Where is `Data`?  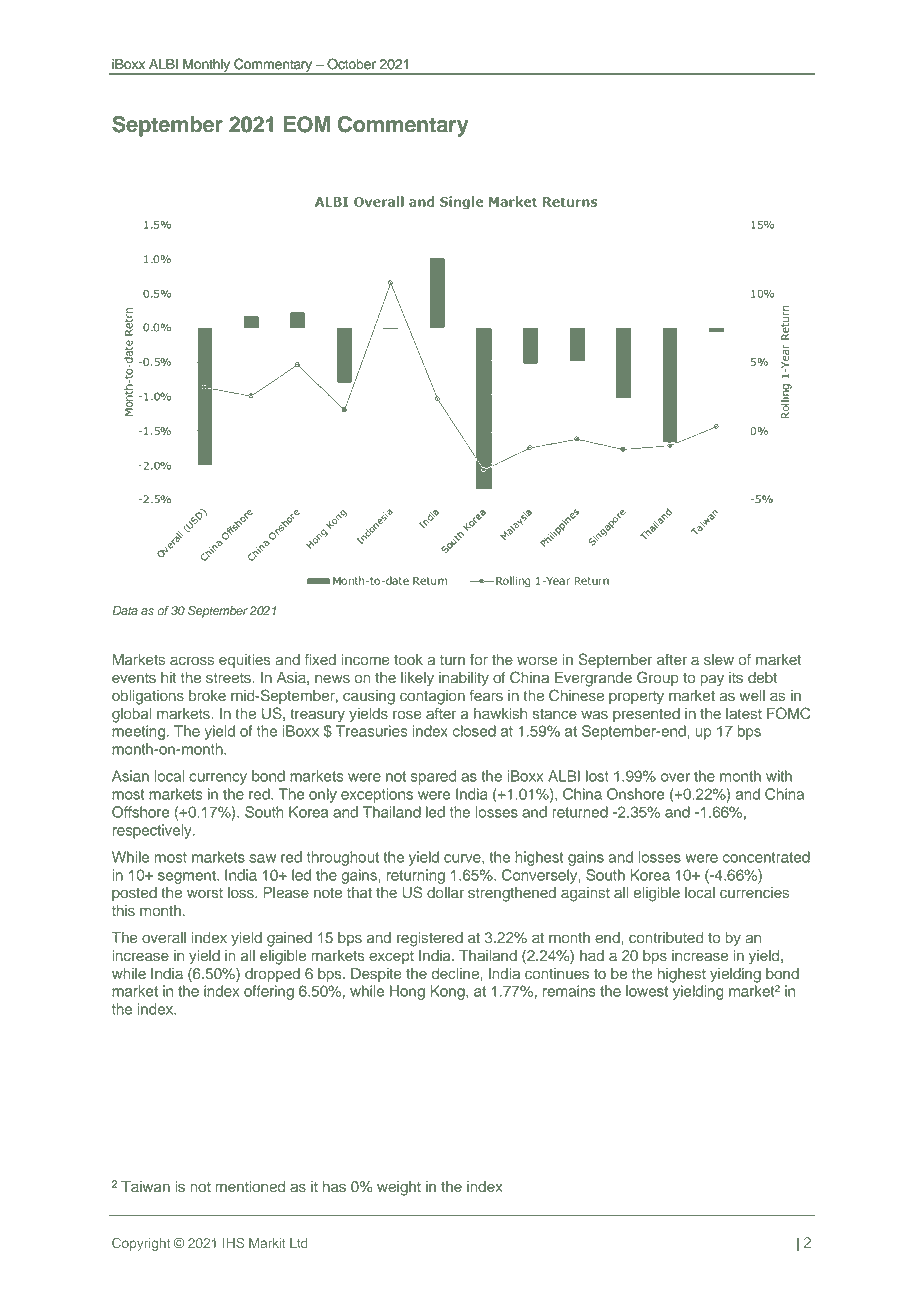
Data is located at coordinates (125, 610).
